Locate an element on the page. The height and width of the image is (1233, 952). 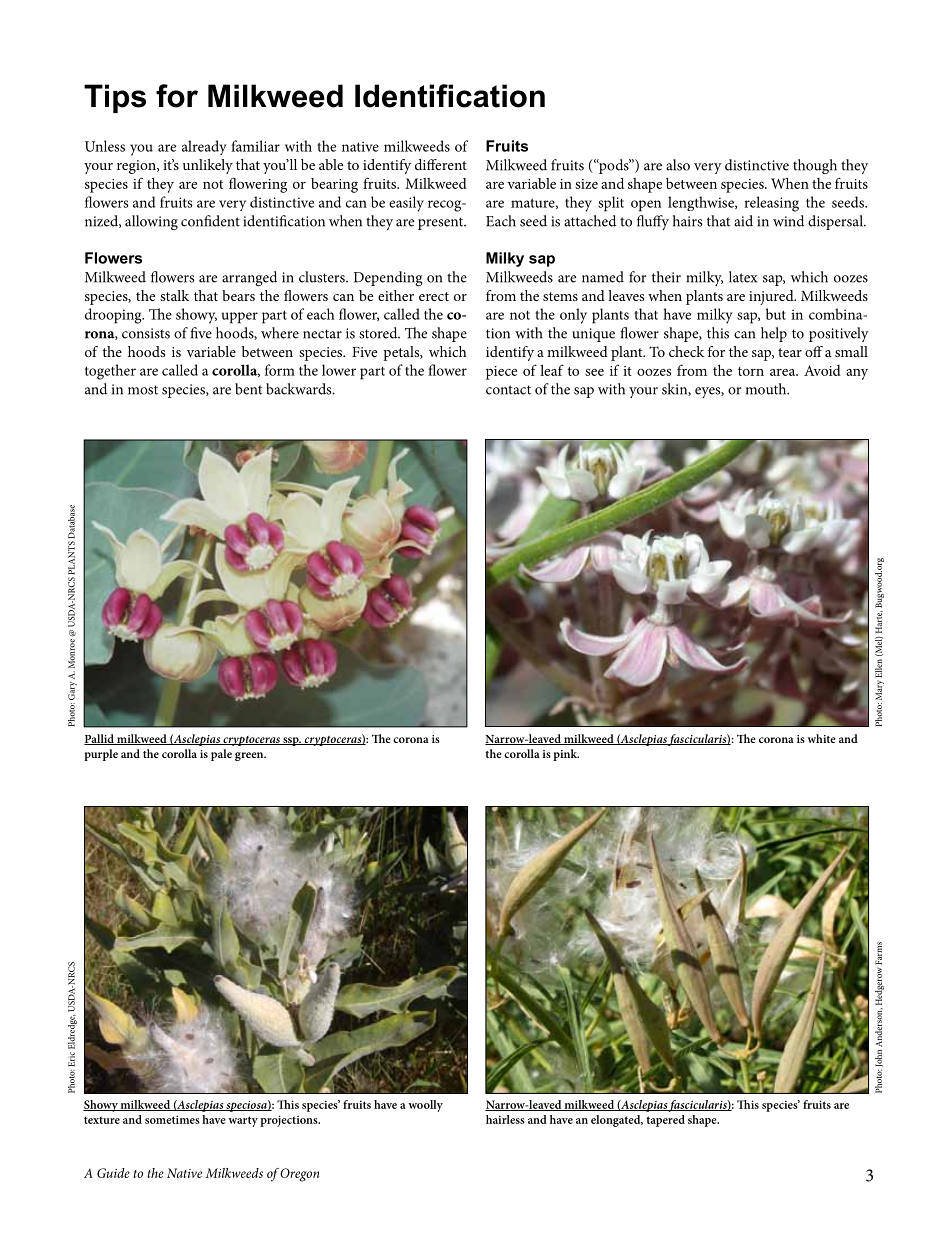
white is located at coordinates (821, 738).
